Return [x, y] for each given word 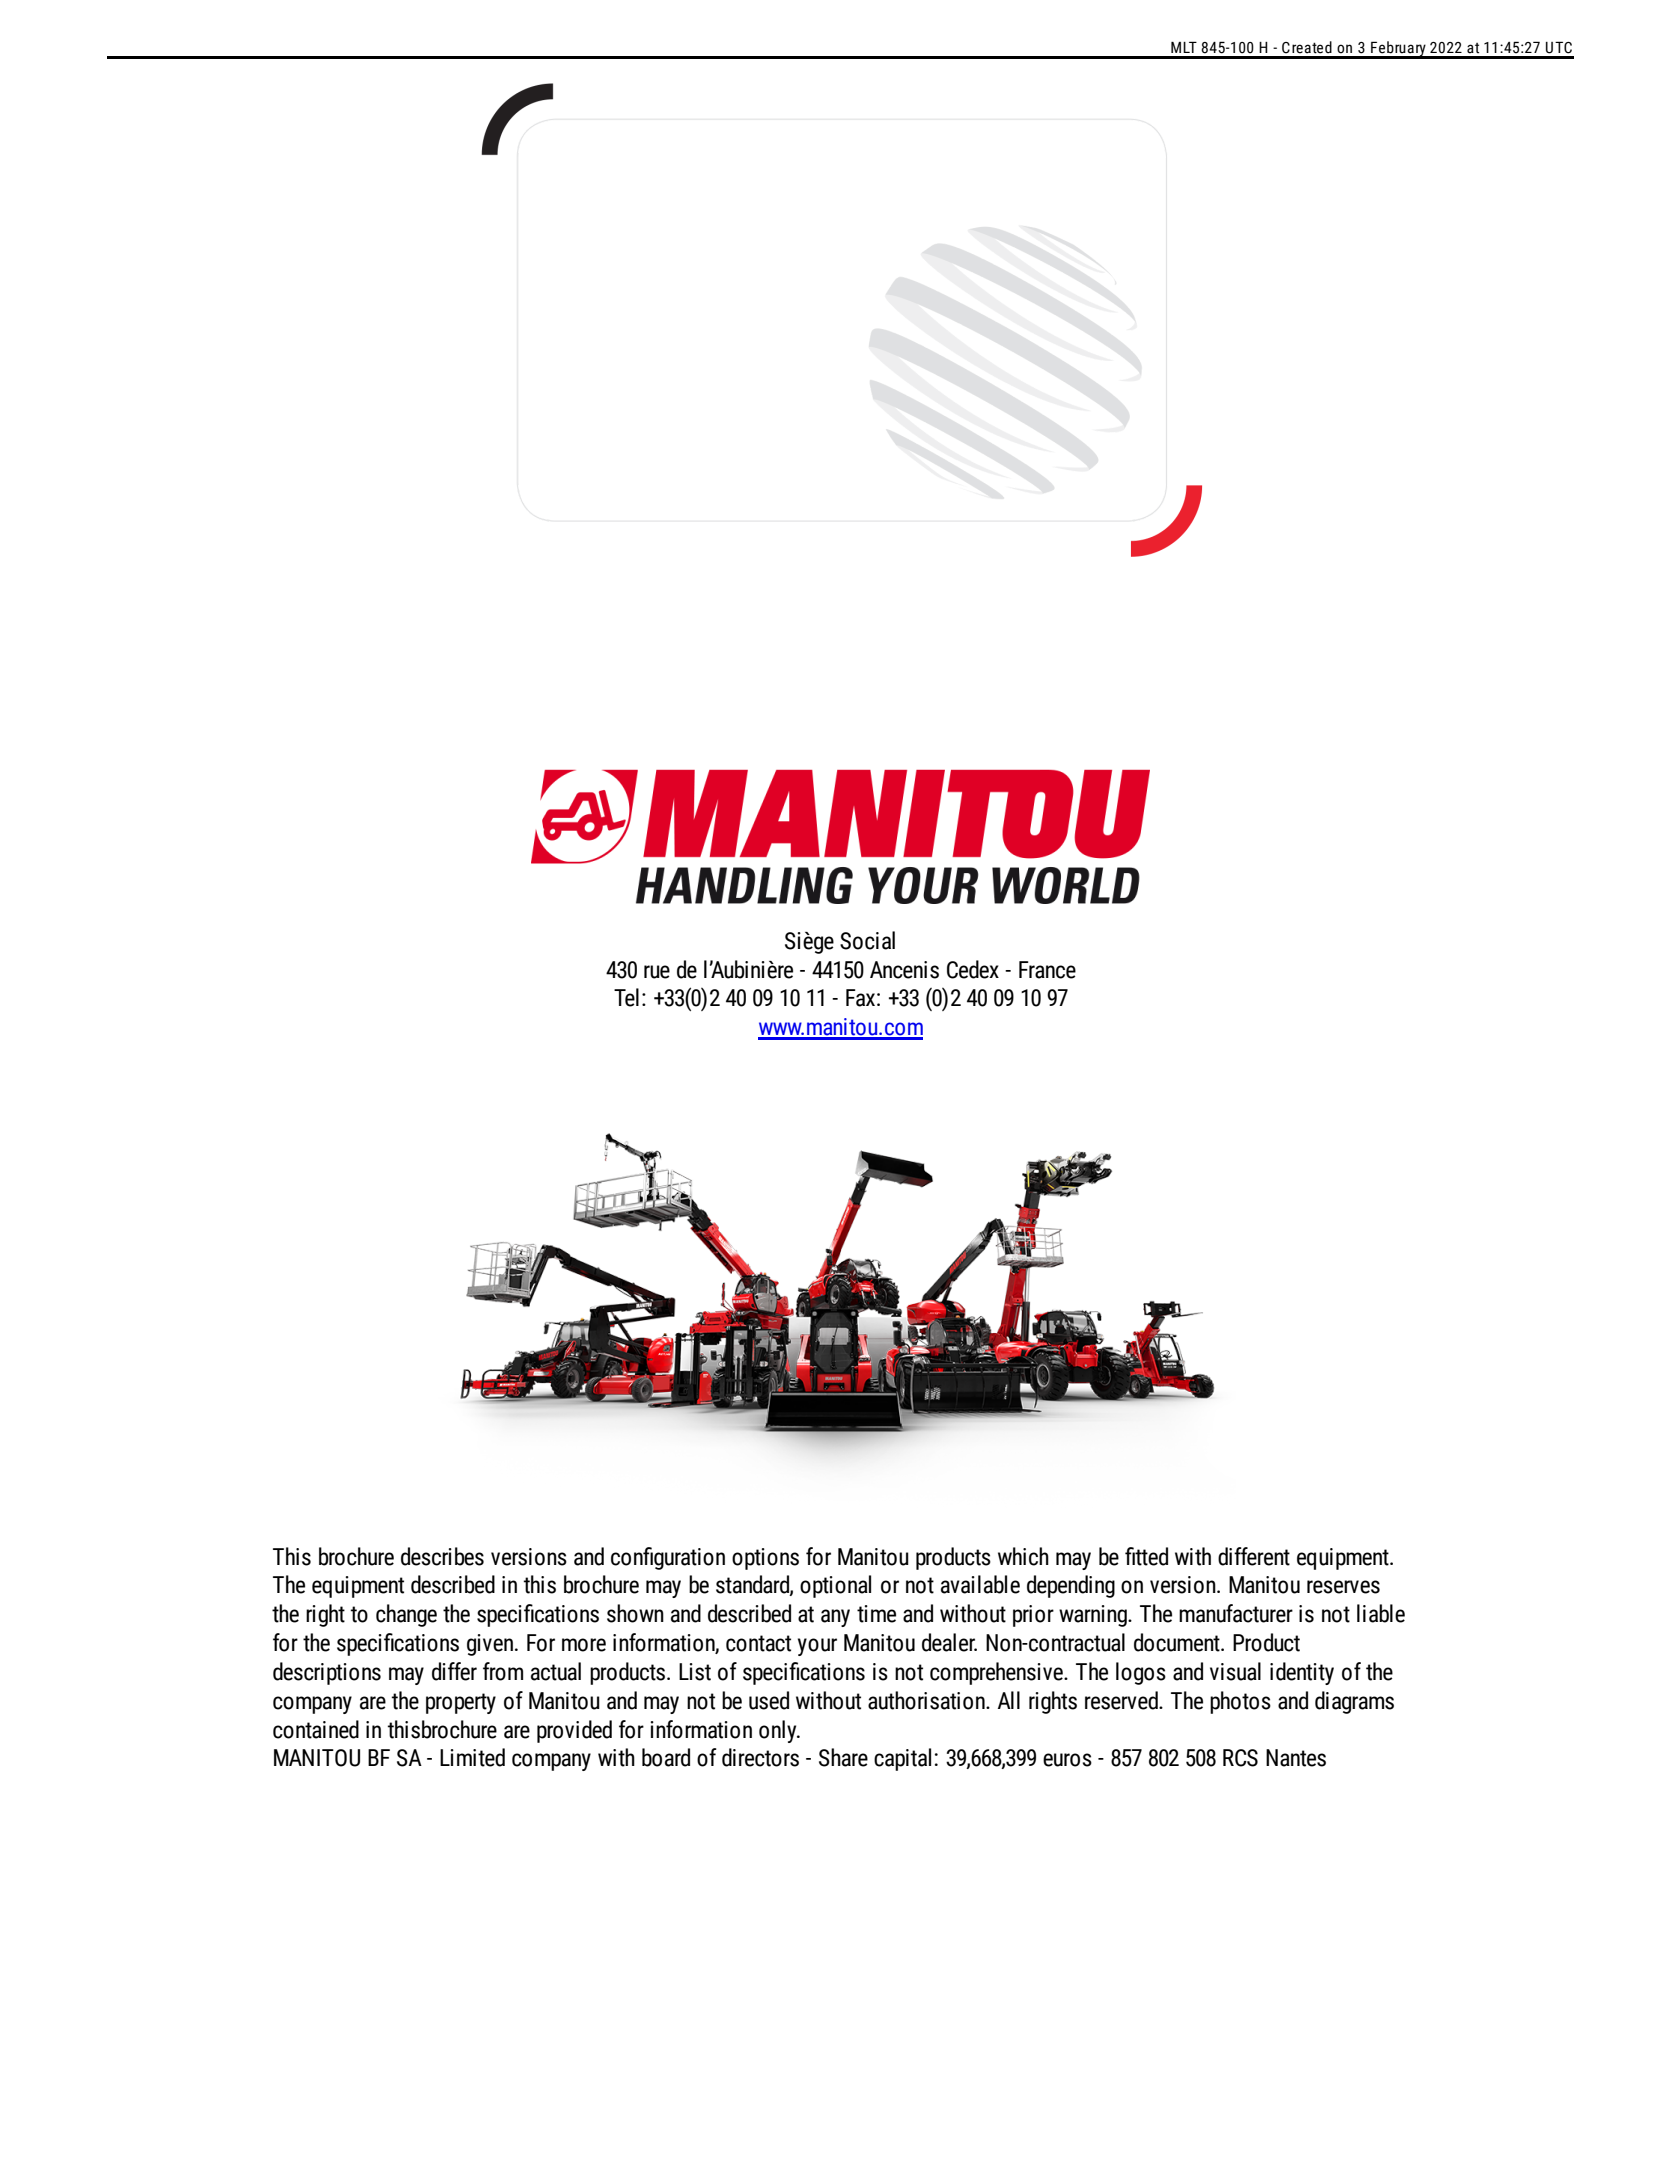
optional [835, 1586]
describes [442, 1556]
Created [1307, 47]
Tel [626, 997]
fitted [1146, 1556]
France [1047, 970]
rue [657, 972]
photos [1240, 1702]
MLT [1184, 47]
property [461, 1703]
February [1398, 50]
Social [867, 940]
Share [843, 1757]
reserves [1343, 1587]
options [765, 1559]
